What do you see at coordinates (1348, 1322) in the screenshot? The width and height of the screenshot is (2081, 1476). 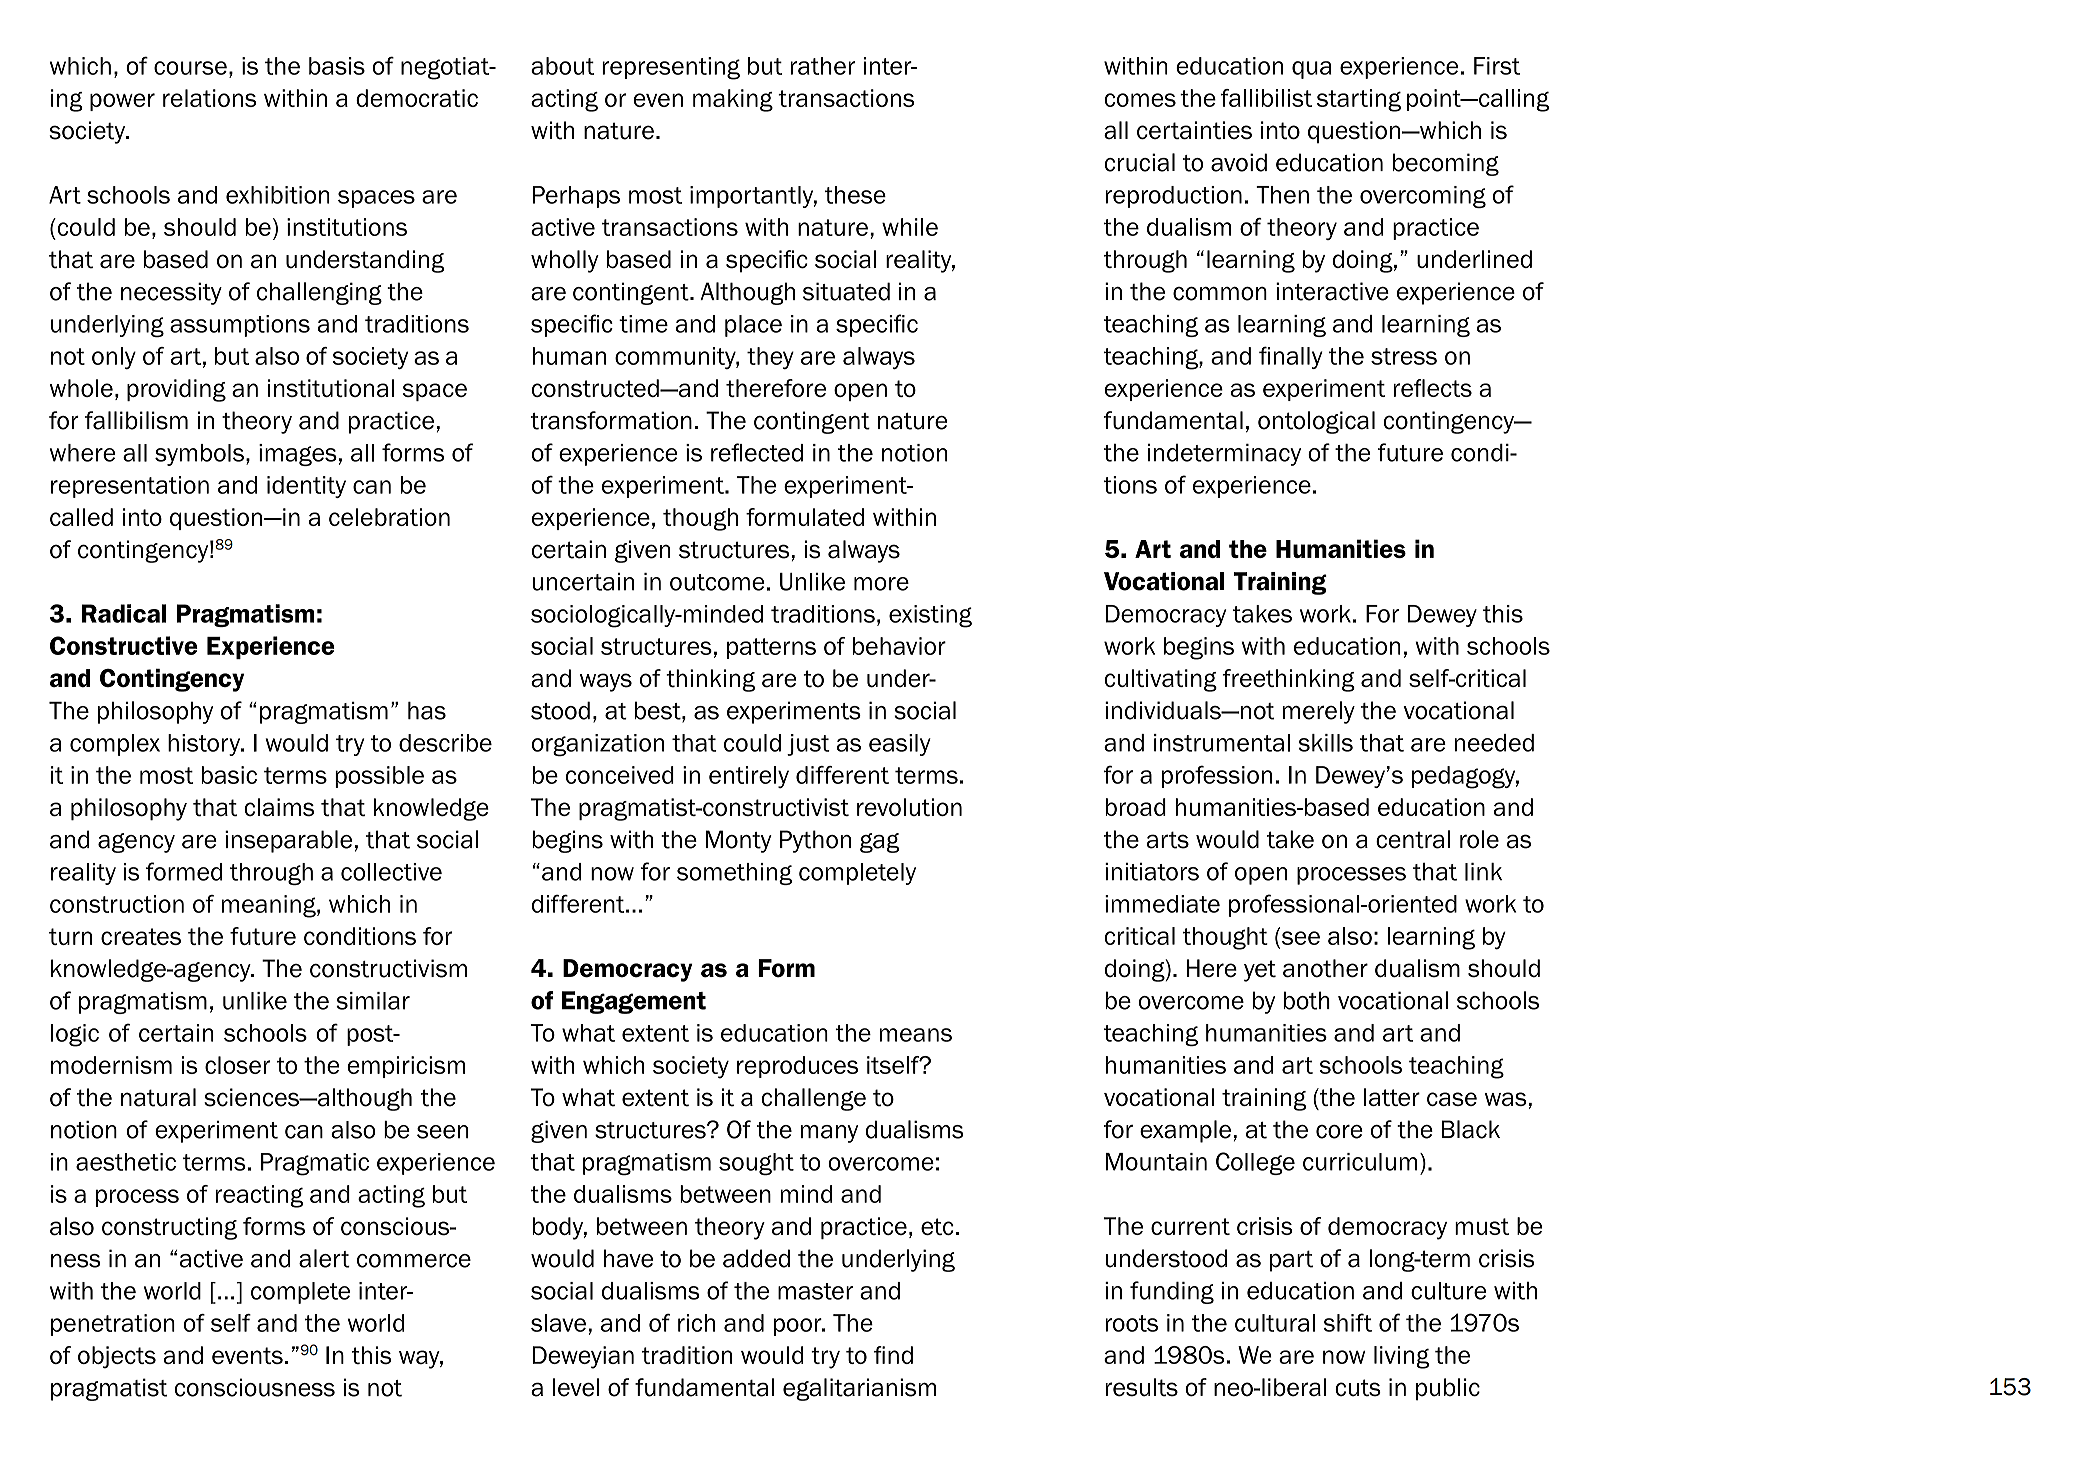 I see `shift` at bounding box center [1348, 1322].
